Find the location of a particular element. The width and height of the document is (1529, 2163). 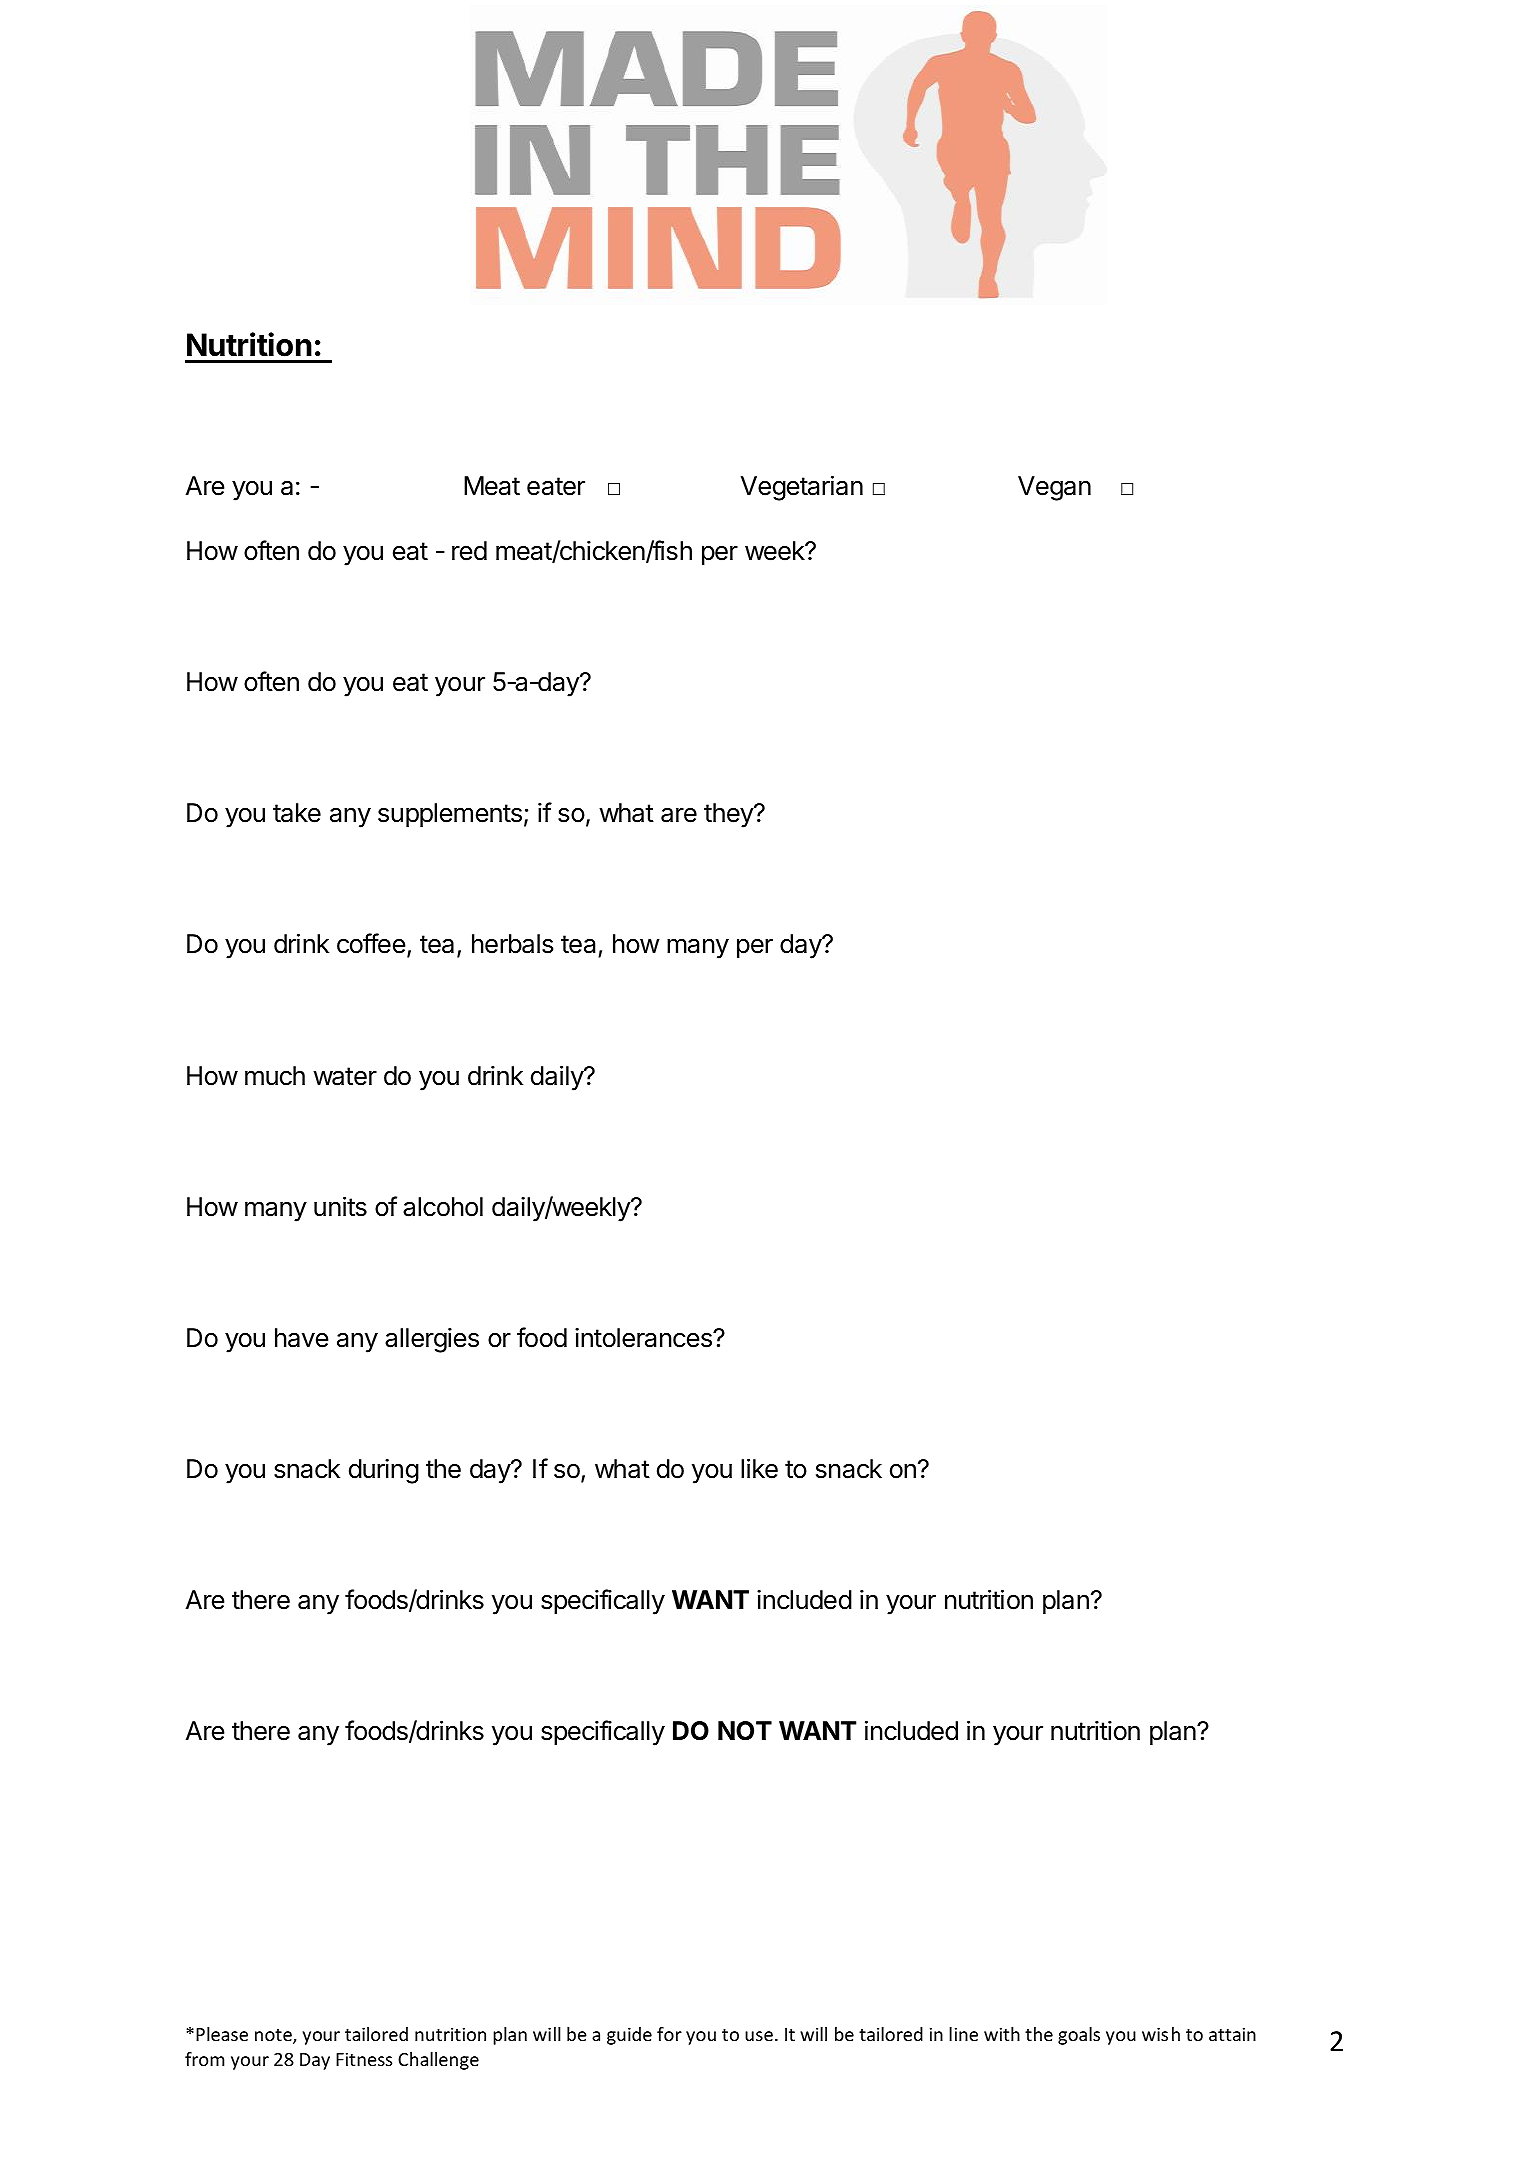

have is located at coordinates (302, 1338).
